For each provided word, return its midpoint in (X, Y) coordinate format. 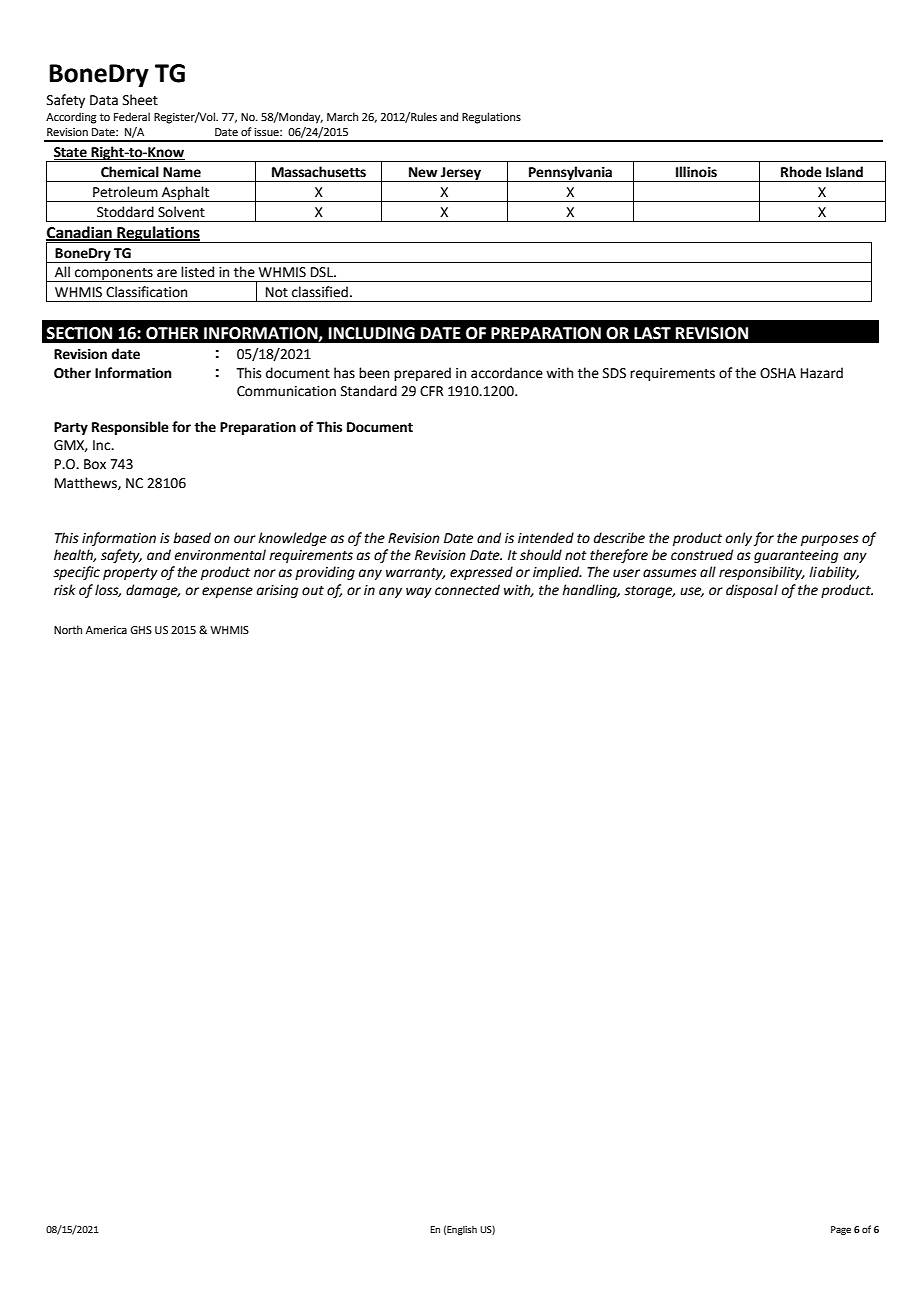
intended (546, 538)
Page (841, 1230)
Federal (132, 116)
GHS (141, 630)
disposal (752, 591)
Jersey (461, 174)
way (419, 592)
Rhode (801, 172)
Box (95, 464)
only (739, 539)
